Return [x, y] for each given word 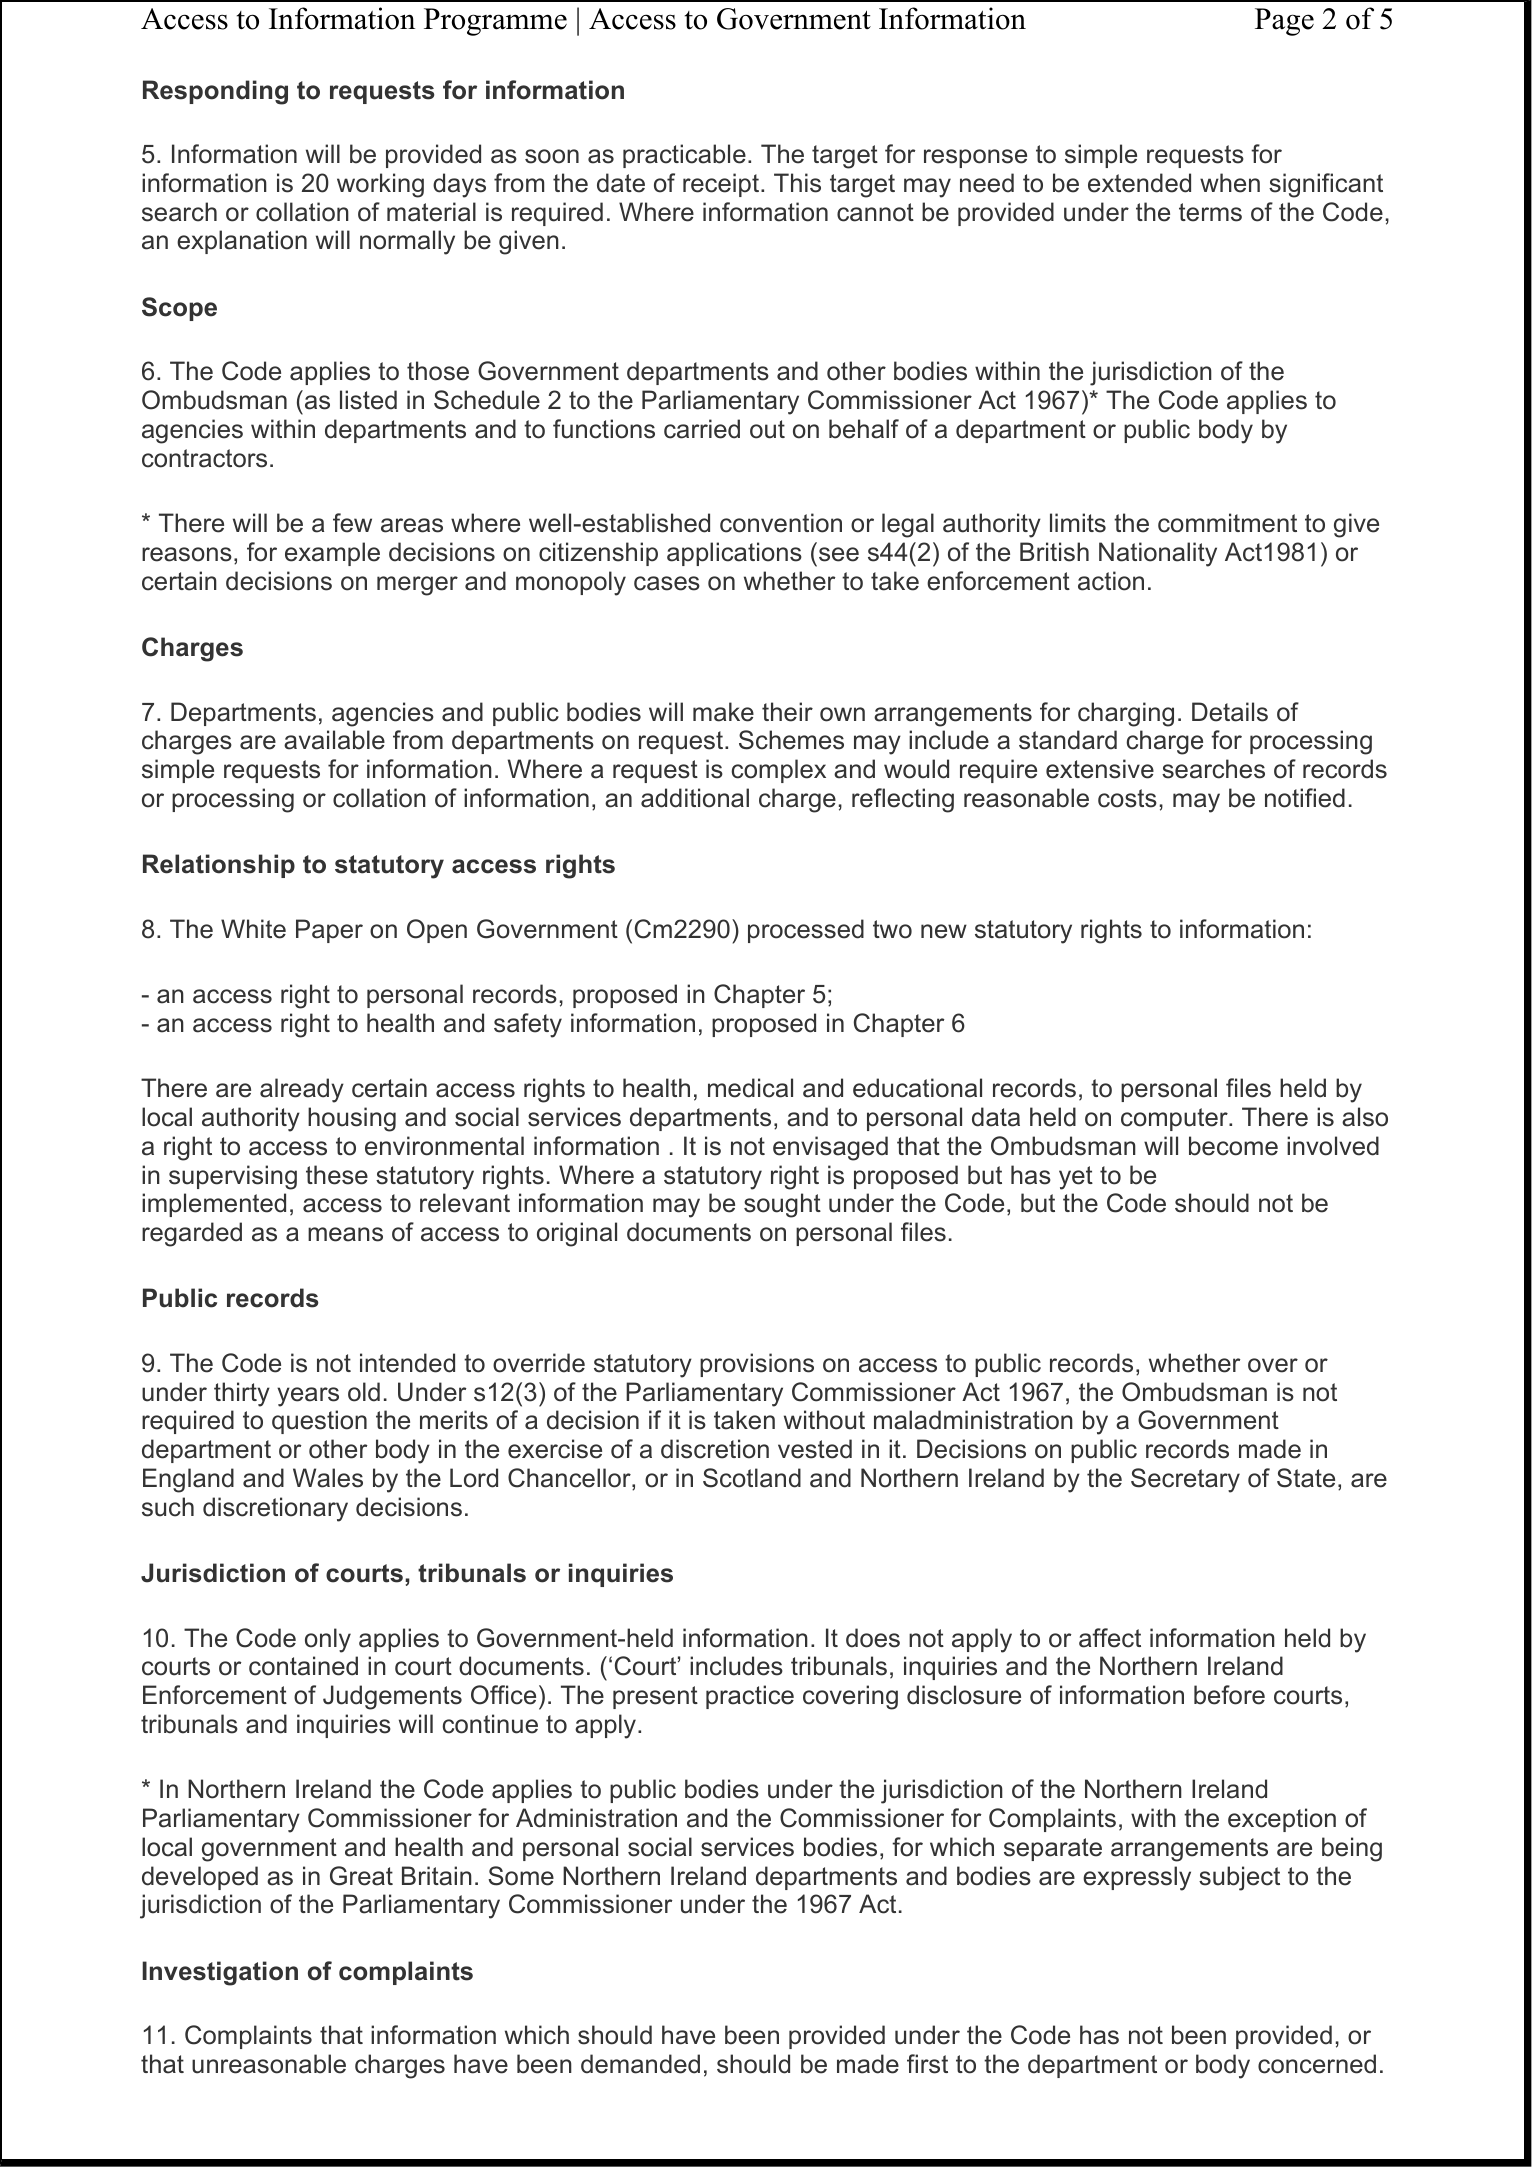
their [787, 712]
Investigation [220, 1973]
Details [1230, 712]
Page [1284, 22]
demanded [640, 2064]
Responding [215, 92]
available [334, 740]
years [308, 1397]
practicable [684, 156]
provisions [757, 1365]
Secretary [1185, 1480]
